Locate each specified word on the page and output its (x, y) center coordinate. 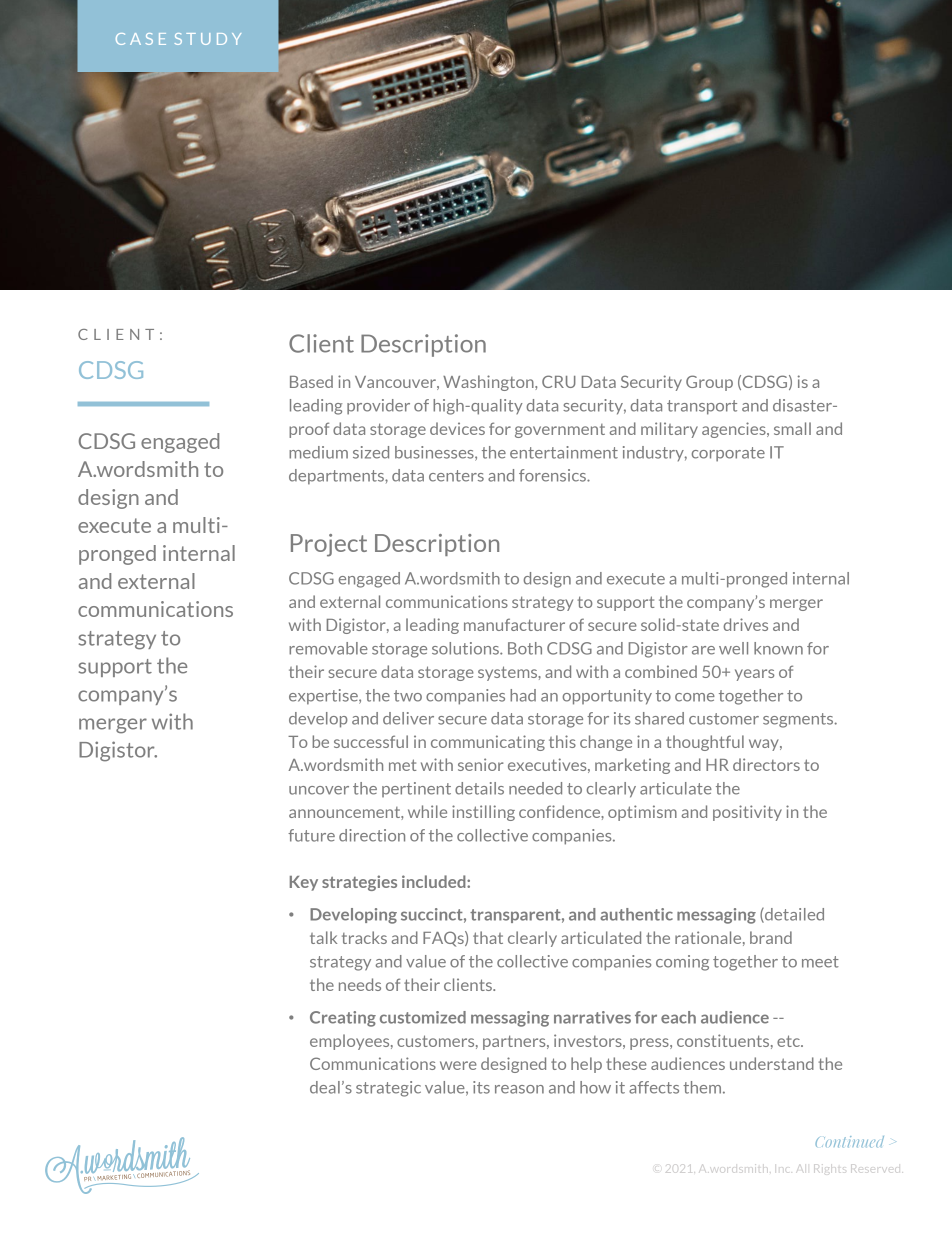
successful (371, 741)
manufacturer (514, 624)
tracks (364, 937)
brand (771, 937)
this (562, 741)
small (792, 428)
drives (745, 624)
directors (766, 764)
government (560, 431)
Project (329, 545)
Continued (849, 1142)
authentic (636, 914)
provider (378, 407)
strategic (388, 1089)
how (595, 1087)
